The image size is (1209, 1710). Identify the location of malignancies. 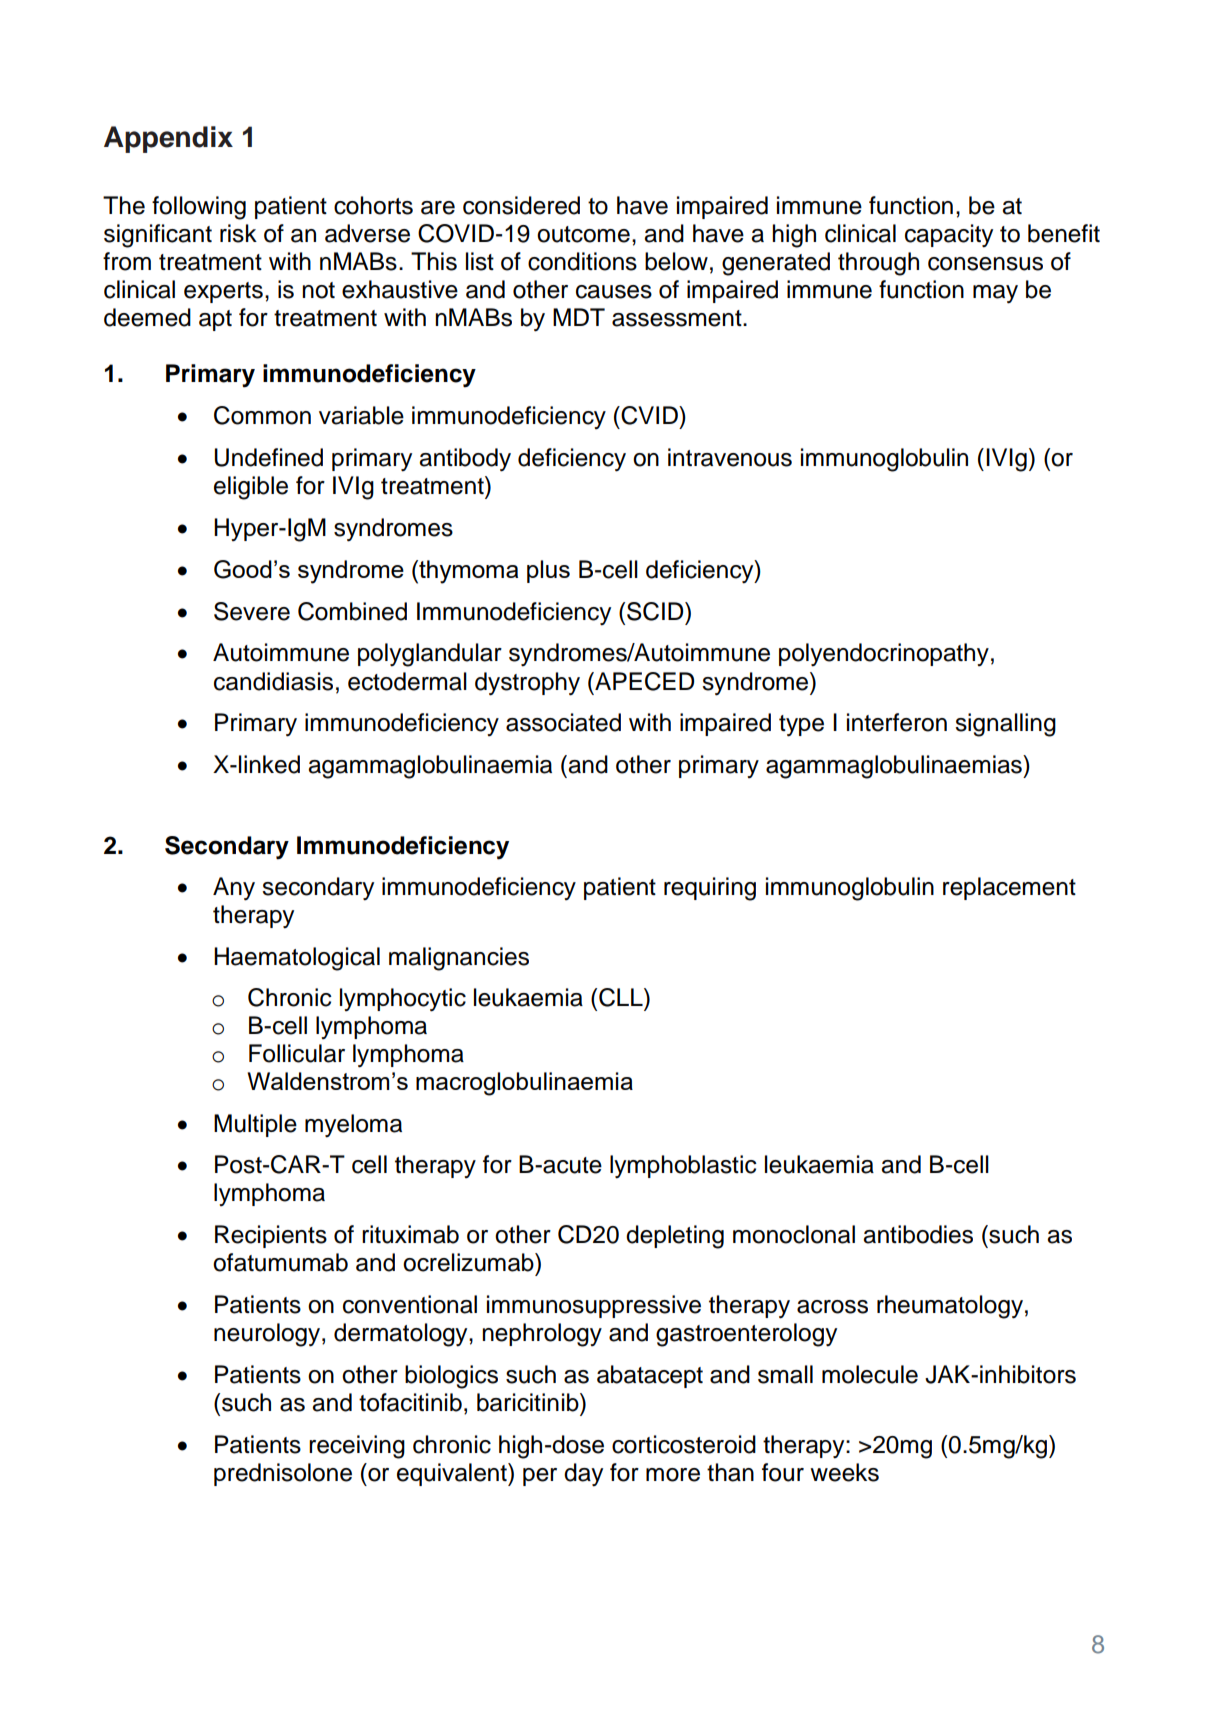
(459, 959).
